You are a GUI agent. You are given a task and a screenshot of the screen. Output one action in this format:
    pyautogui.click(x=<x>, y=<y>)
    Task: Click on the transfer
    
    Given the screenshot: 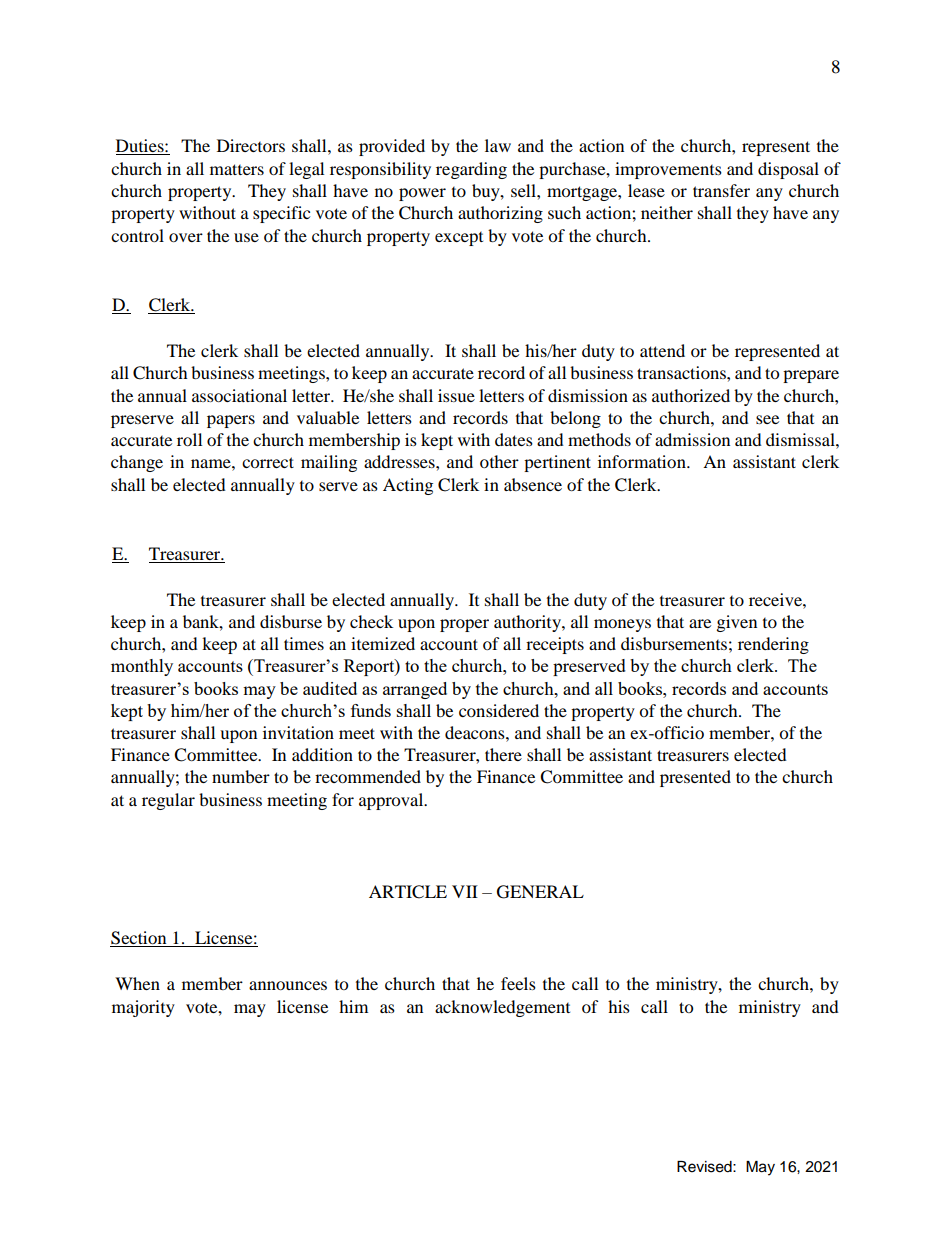 What is the action you would take?
    pyautogui.click(x=721, y=190)
